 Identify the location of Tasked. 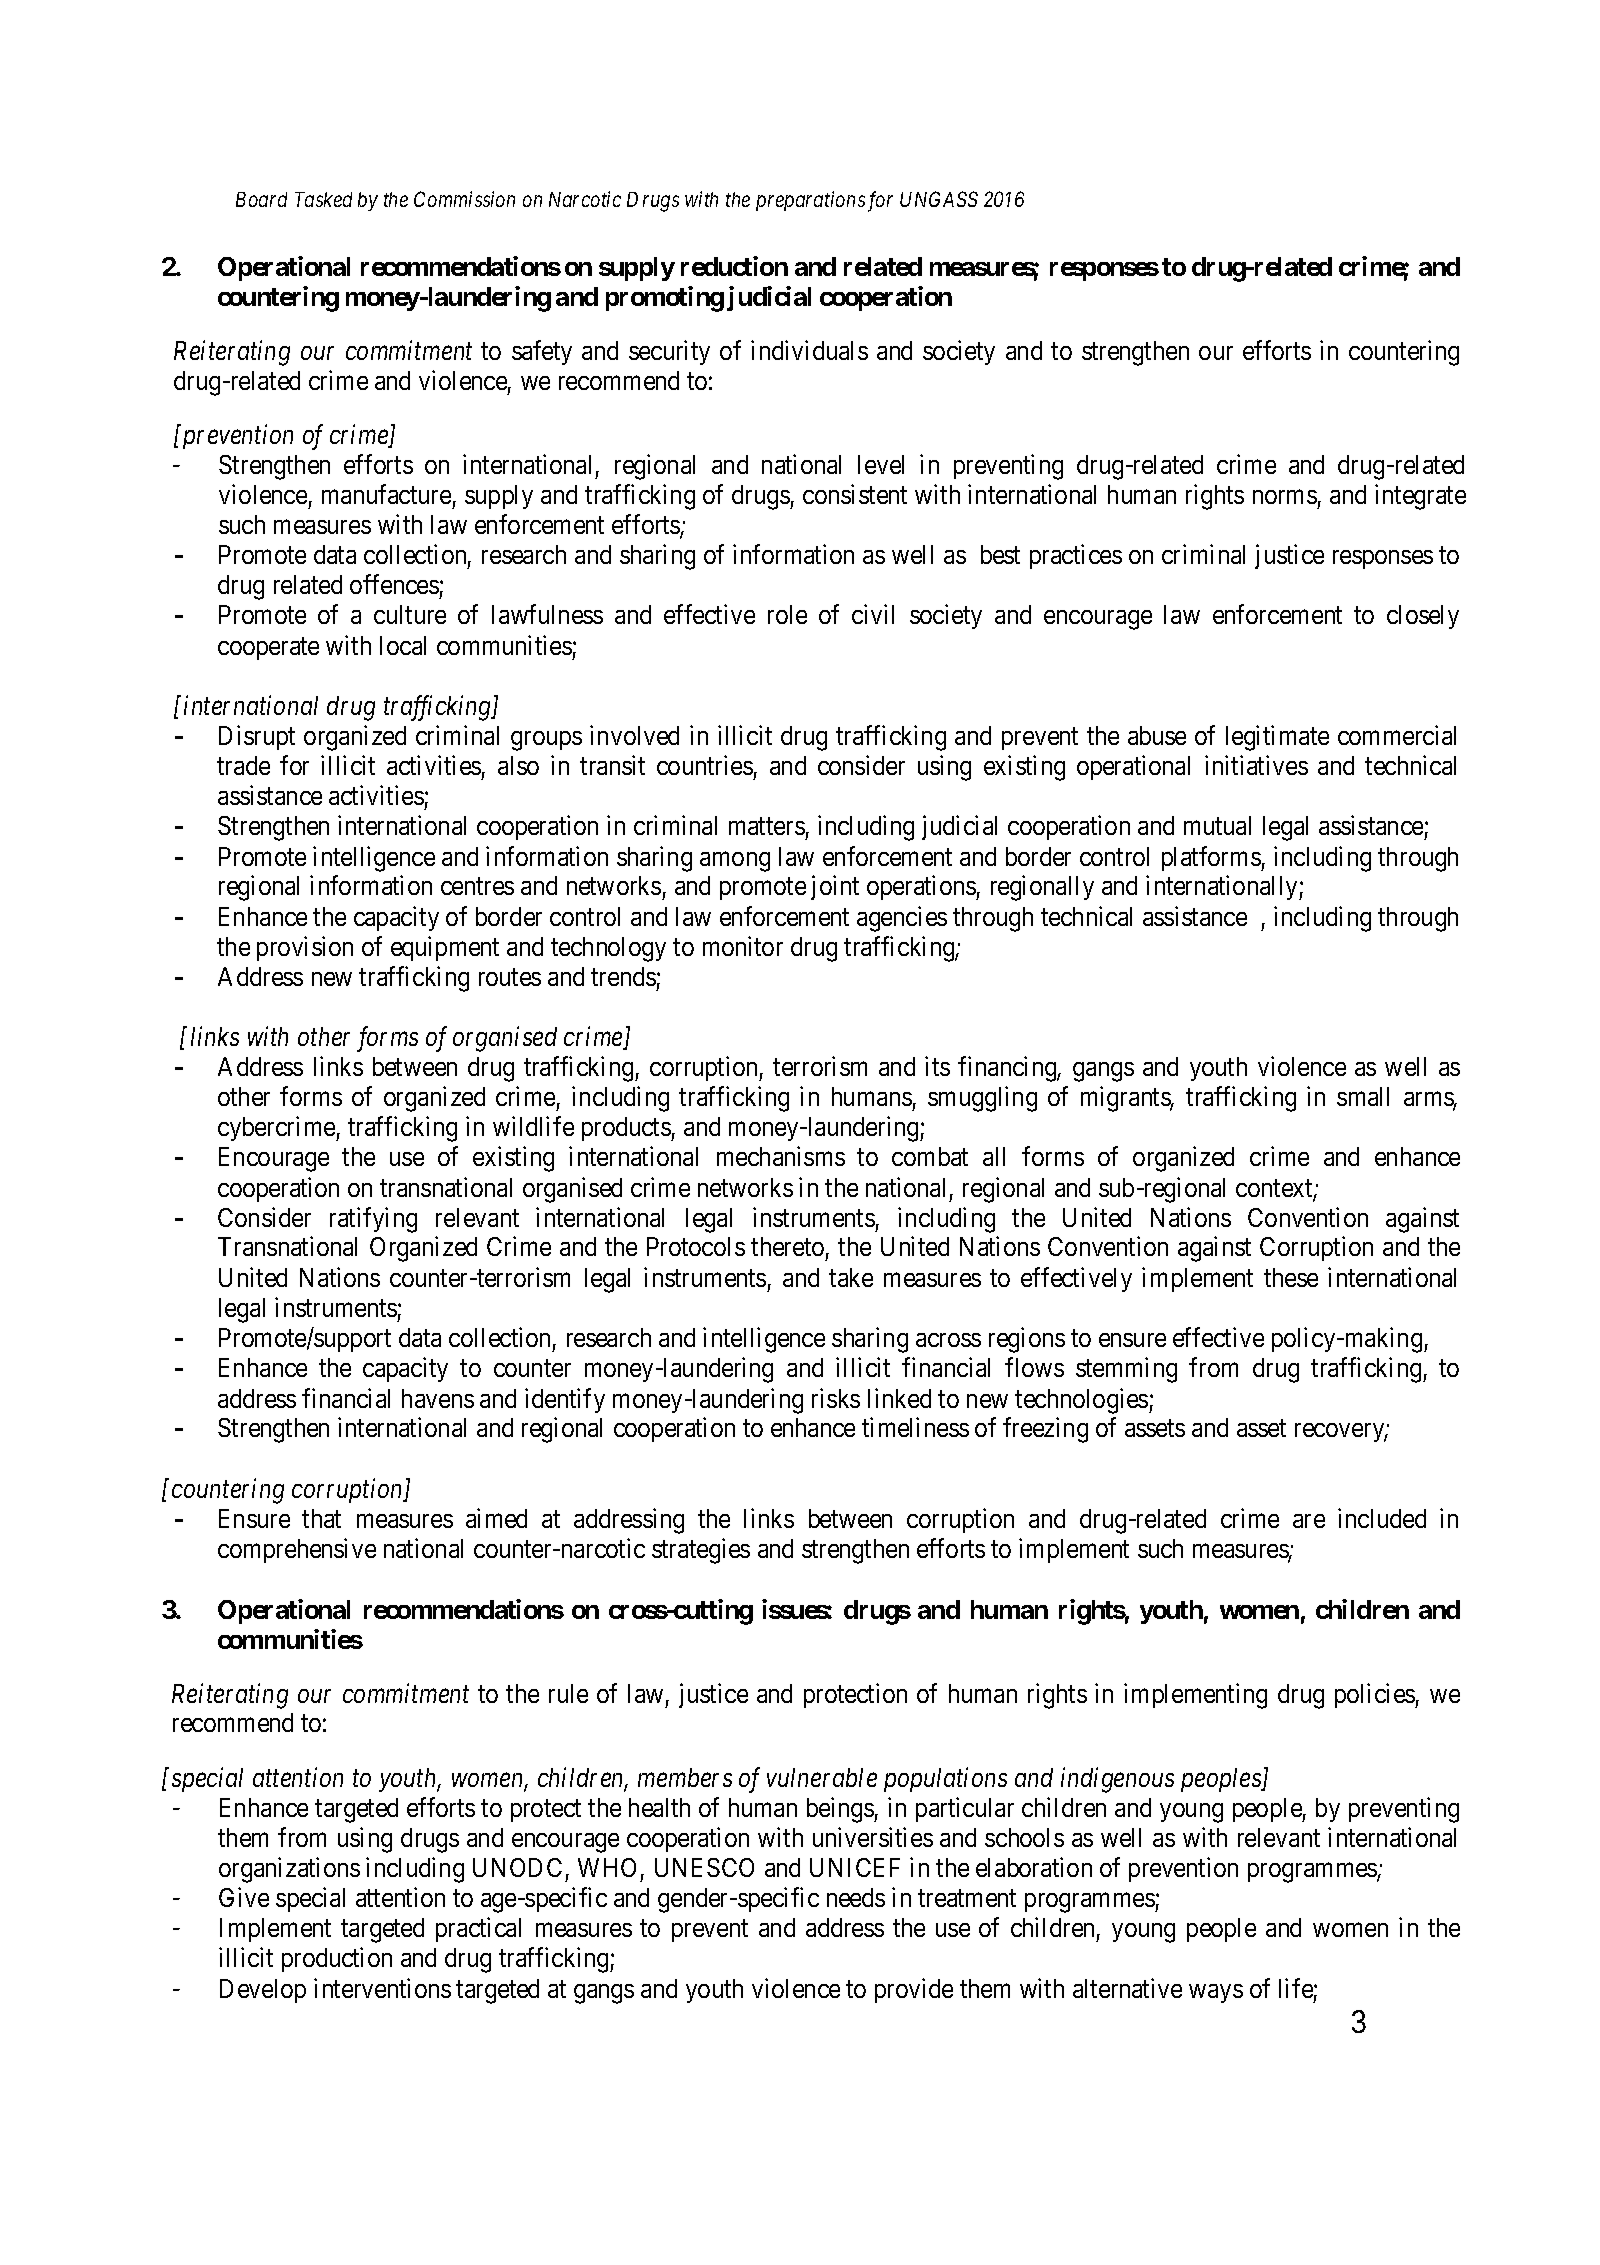
(323, 199).
